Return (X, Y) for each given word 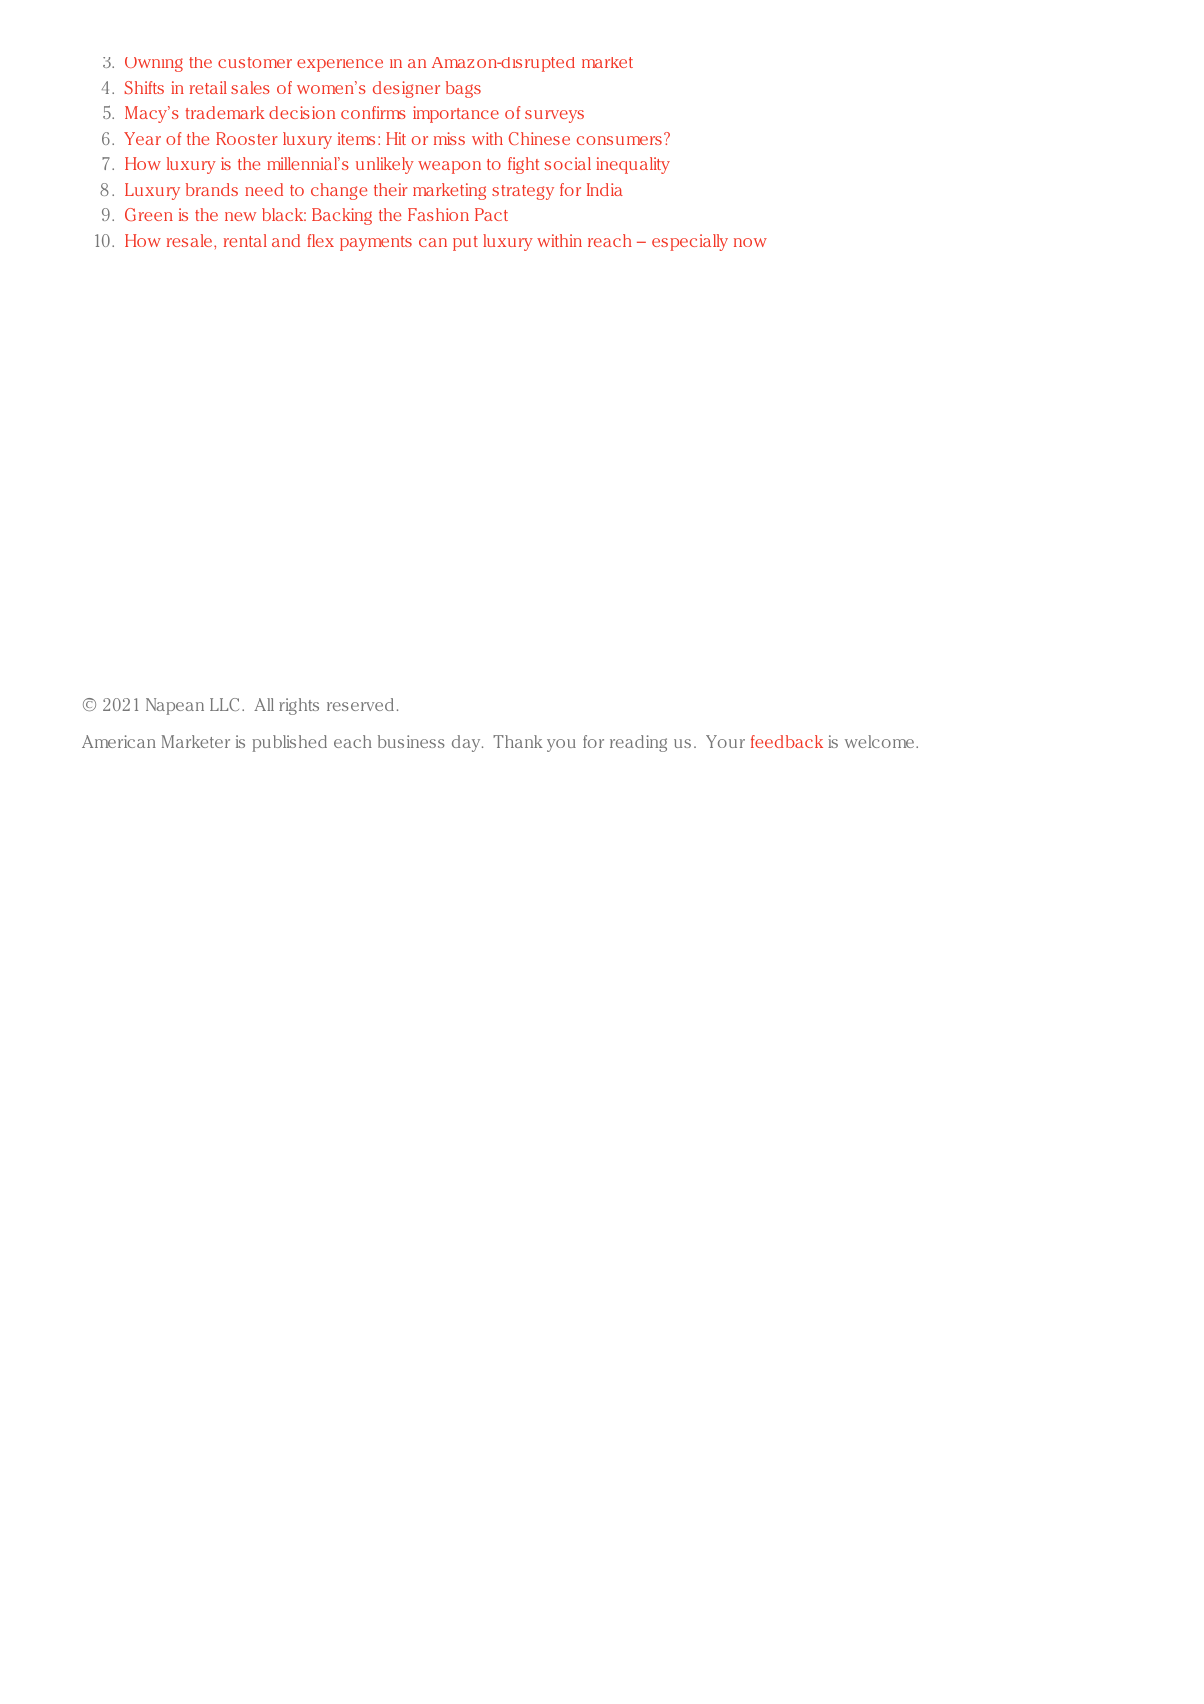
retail (208, 87)
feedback (787, 741)
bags (463, 89)
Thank (518, 741)
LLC (224, 704)
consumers (619, 140)
